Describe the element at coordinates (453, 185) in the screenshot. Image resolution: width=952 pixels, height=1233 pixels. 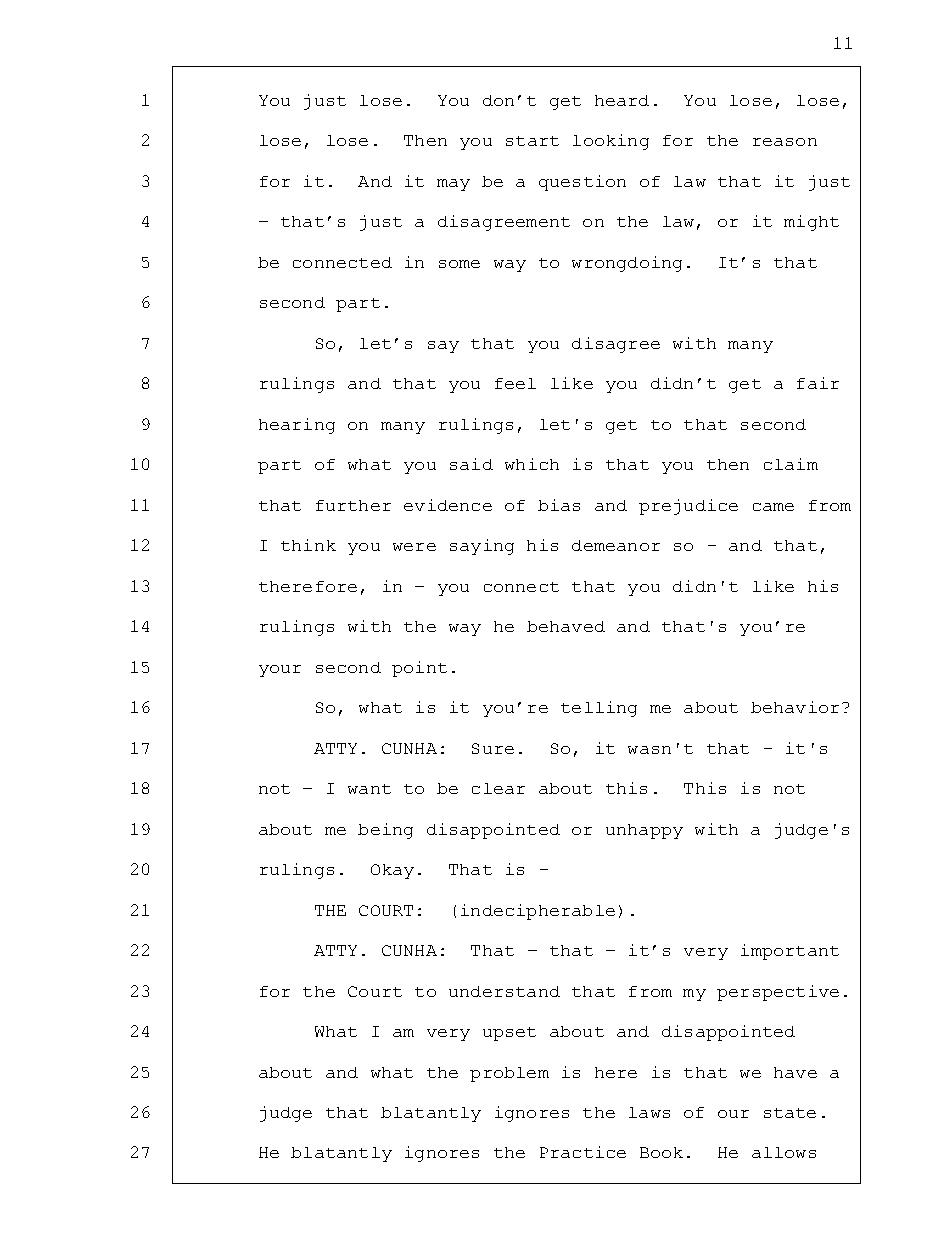
I see `may` at that location.
